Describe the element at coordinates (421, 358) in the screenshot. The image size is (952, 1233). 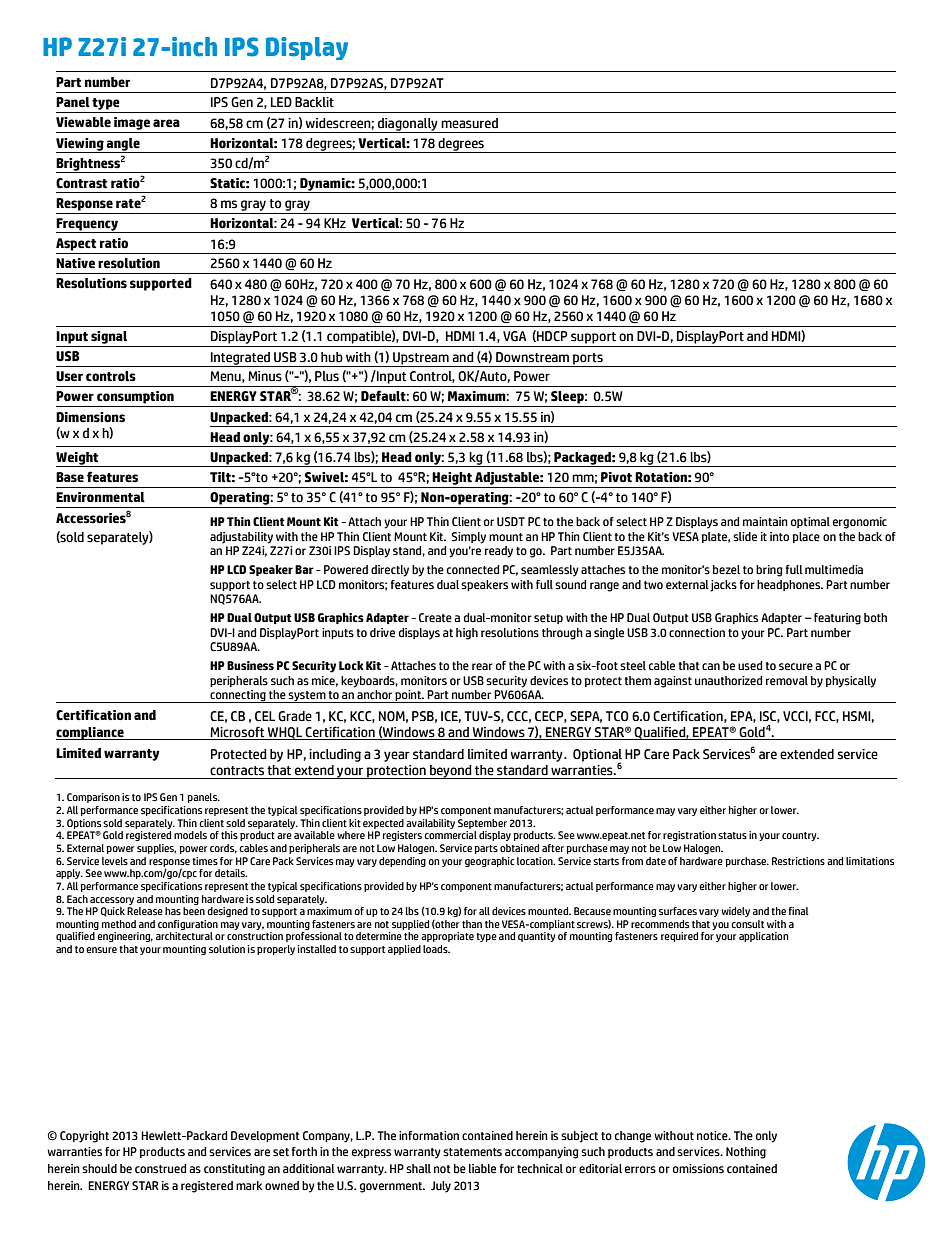
I see `Upstream` at that location.
